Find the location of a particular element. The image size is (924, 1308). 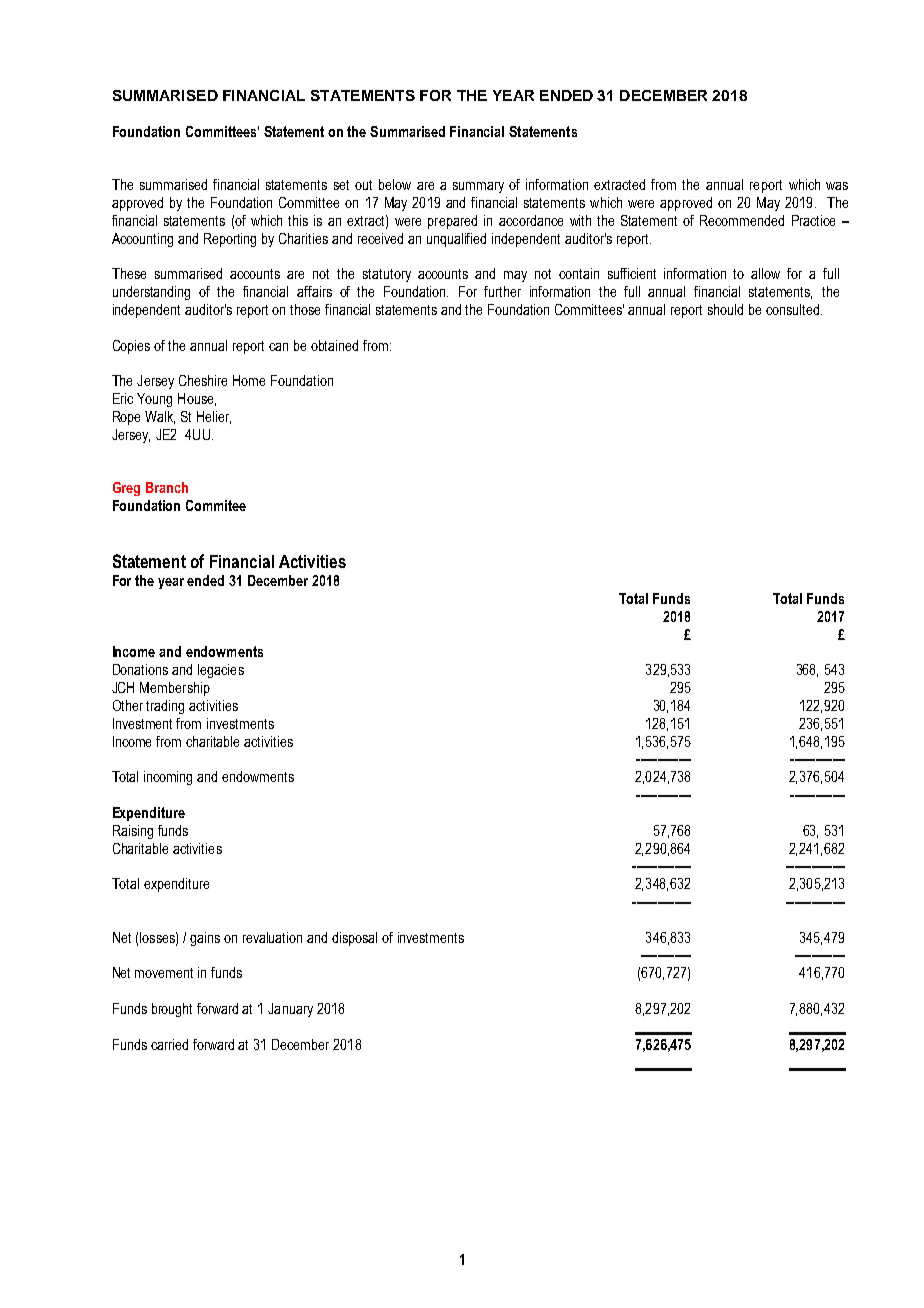

Walk is located at coordinates (160, 417).
